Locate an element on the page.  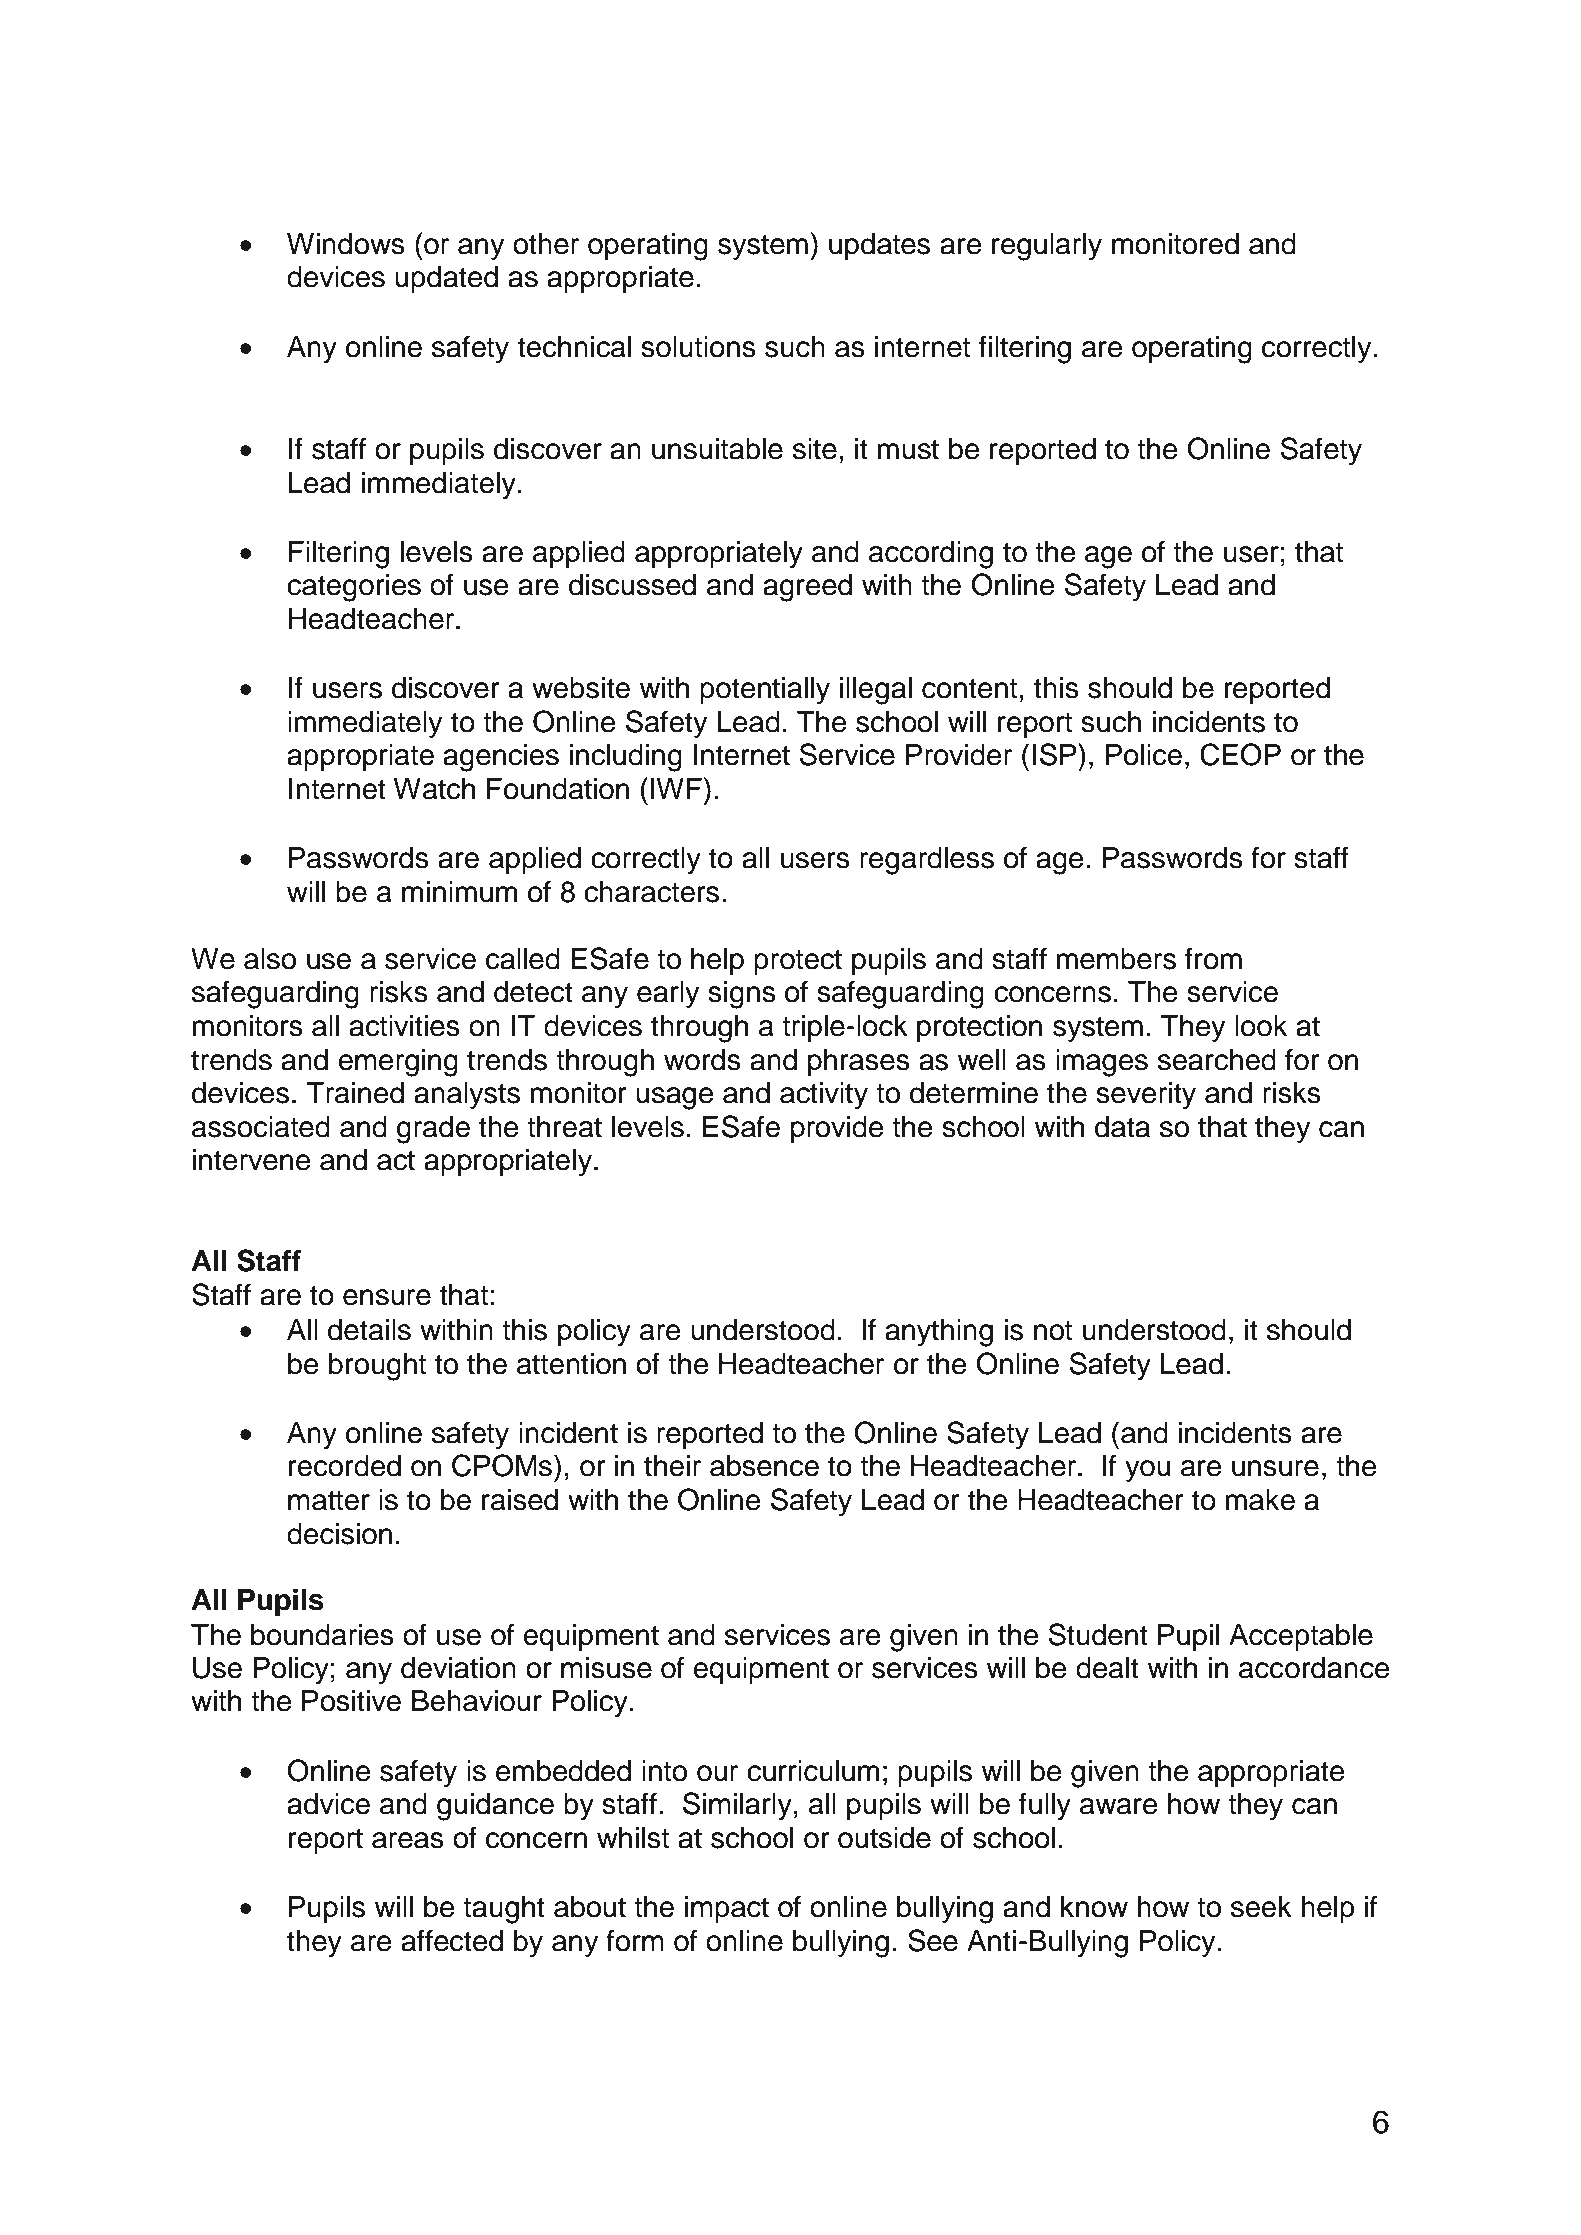
regardless is located at coordinates (927, 861).
